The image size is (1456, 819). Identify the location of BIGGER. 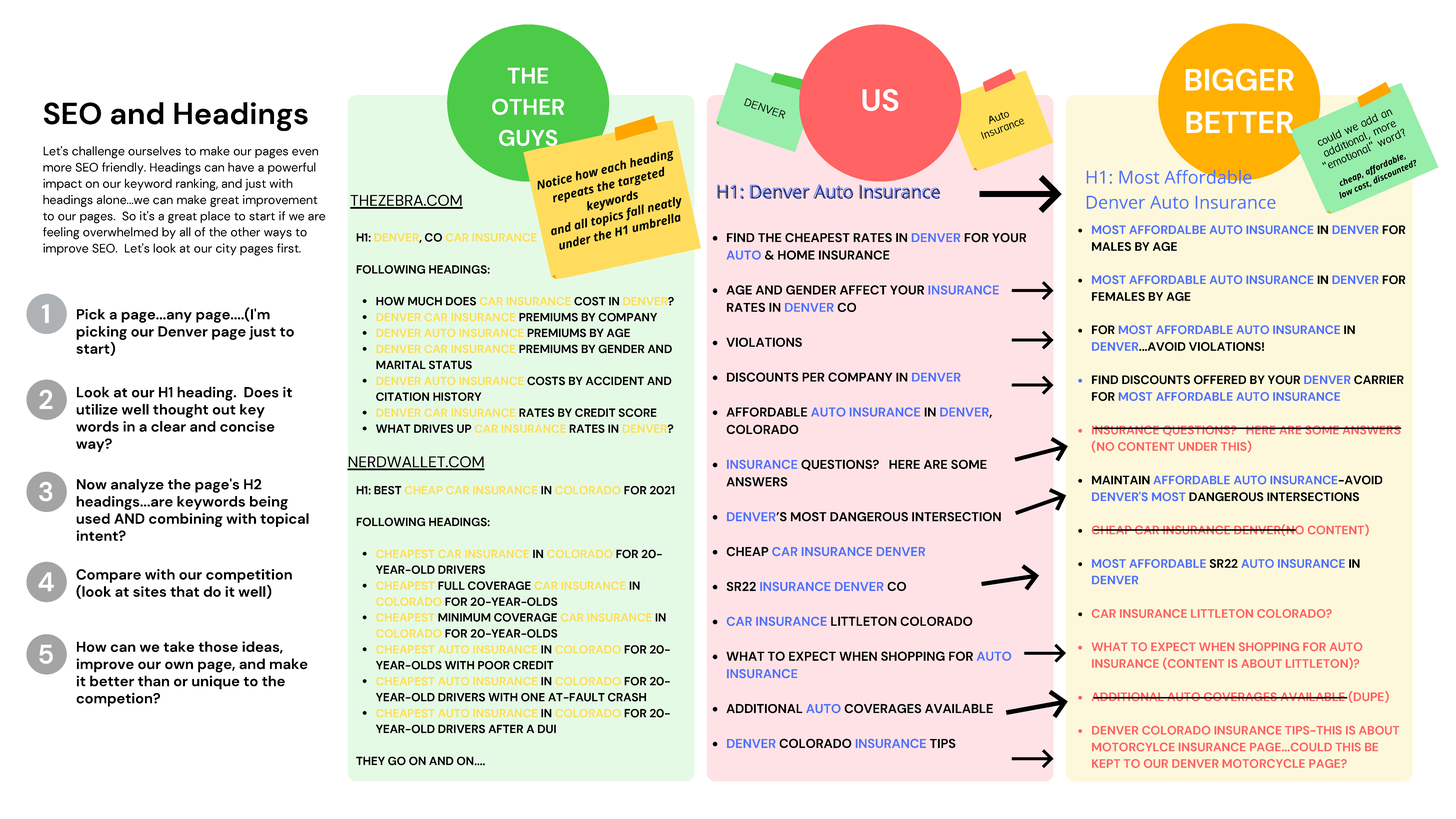
(1240, 80).
